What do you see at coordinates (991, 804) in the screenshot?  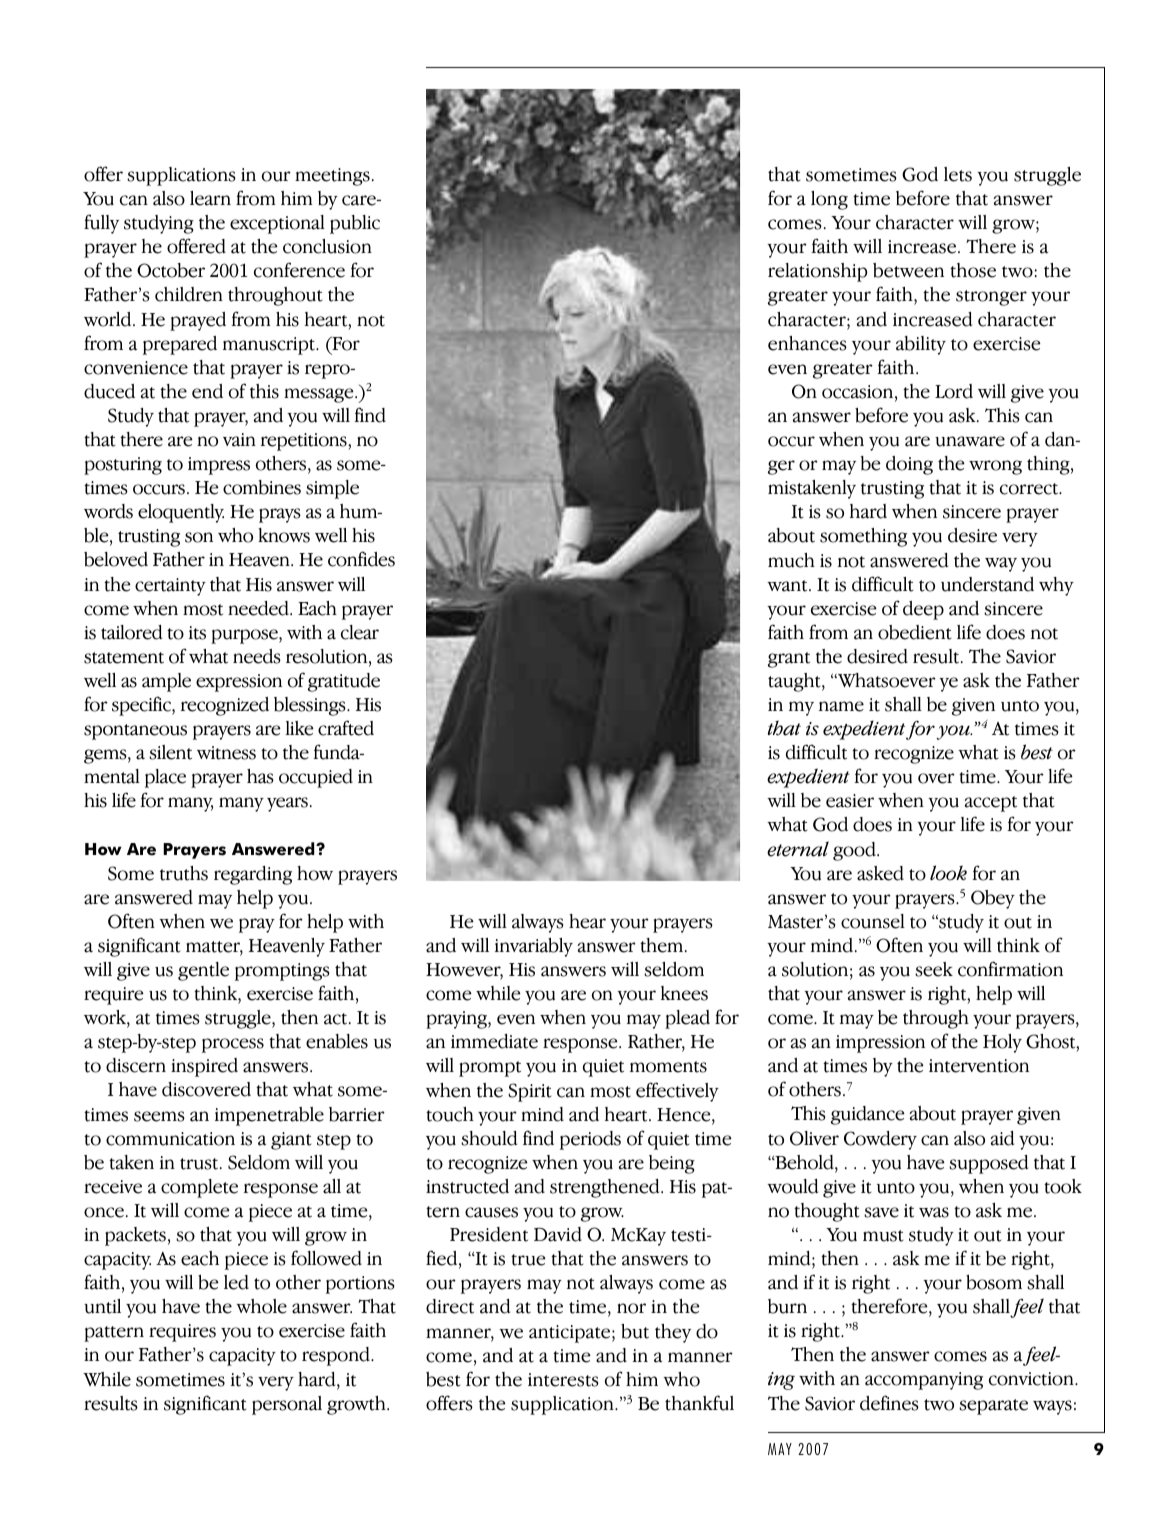 I see `accept` at bounding box center [991, 804].
